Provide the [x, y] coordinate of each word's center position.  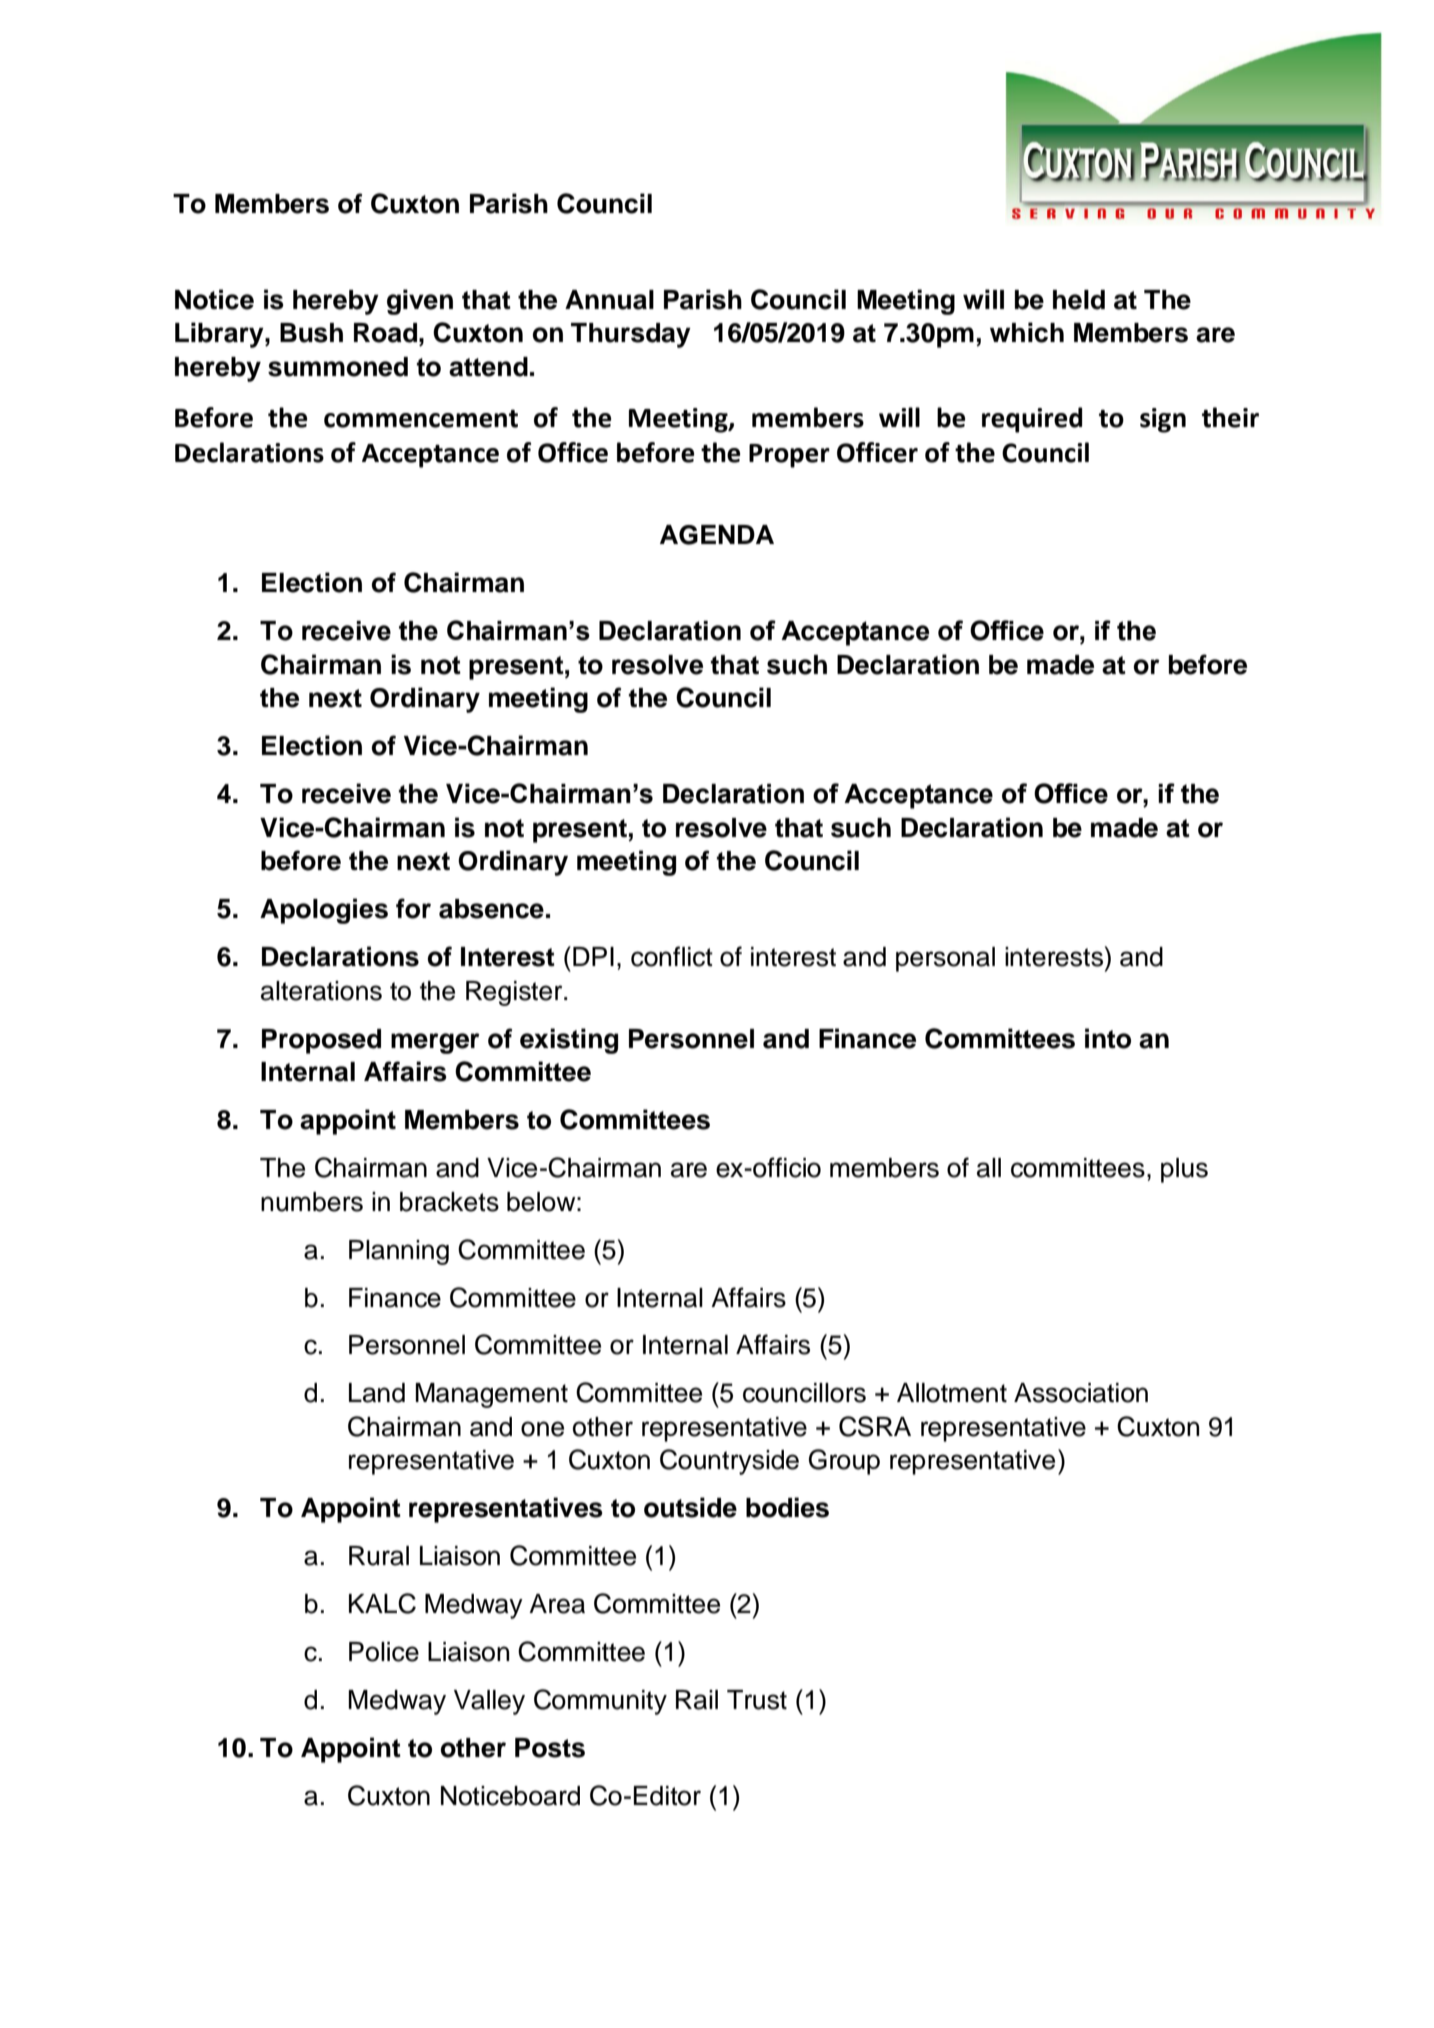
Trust [757, 1700]
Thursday [631, 335]
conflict [672, 956]
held [1079, 300]
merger [435, 1043]
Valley [489, 1702]
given [420, 302]
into [1108, 1038]
